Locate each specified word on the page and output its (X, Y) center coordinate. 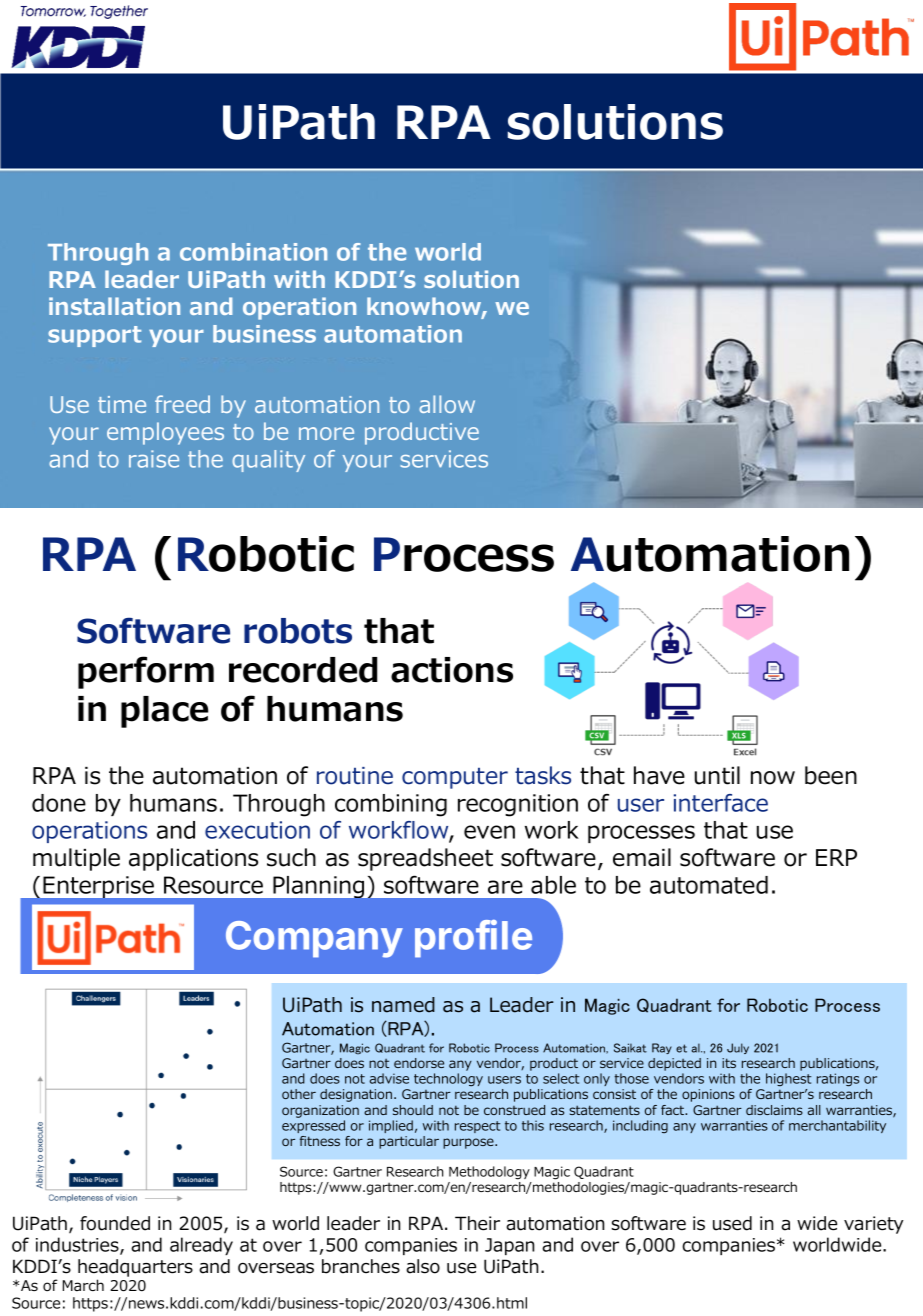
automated (709, 885)
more (326, 433)
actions (452, 670)
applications (193, 859)
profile (473, 939)
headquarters (135, 1268)
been (831, 775)
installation (114, 306)
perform (146, 672)
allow (447, 404)
